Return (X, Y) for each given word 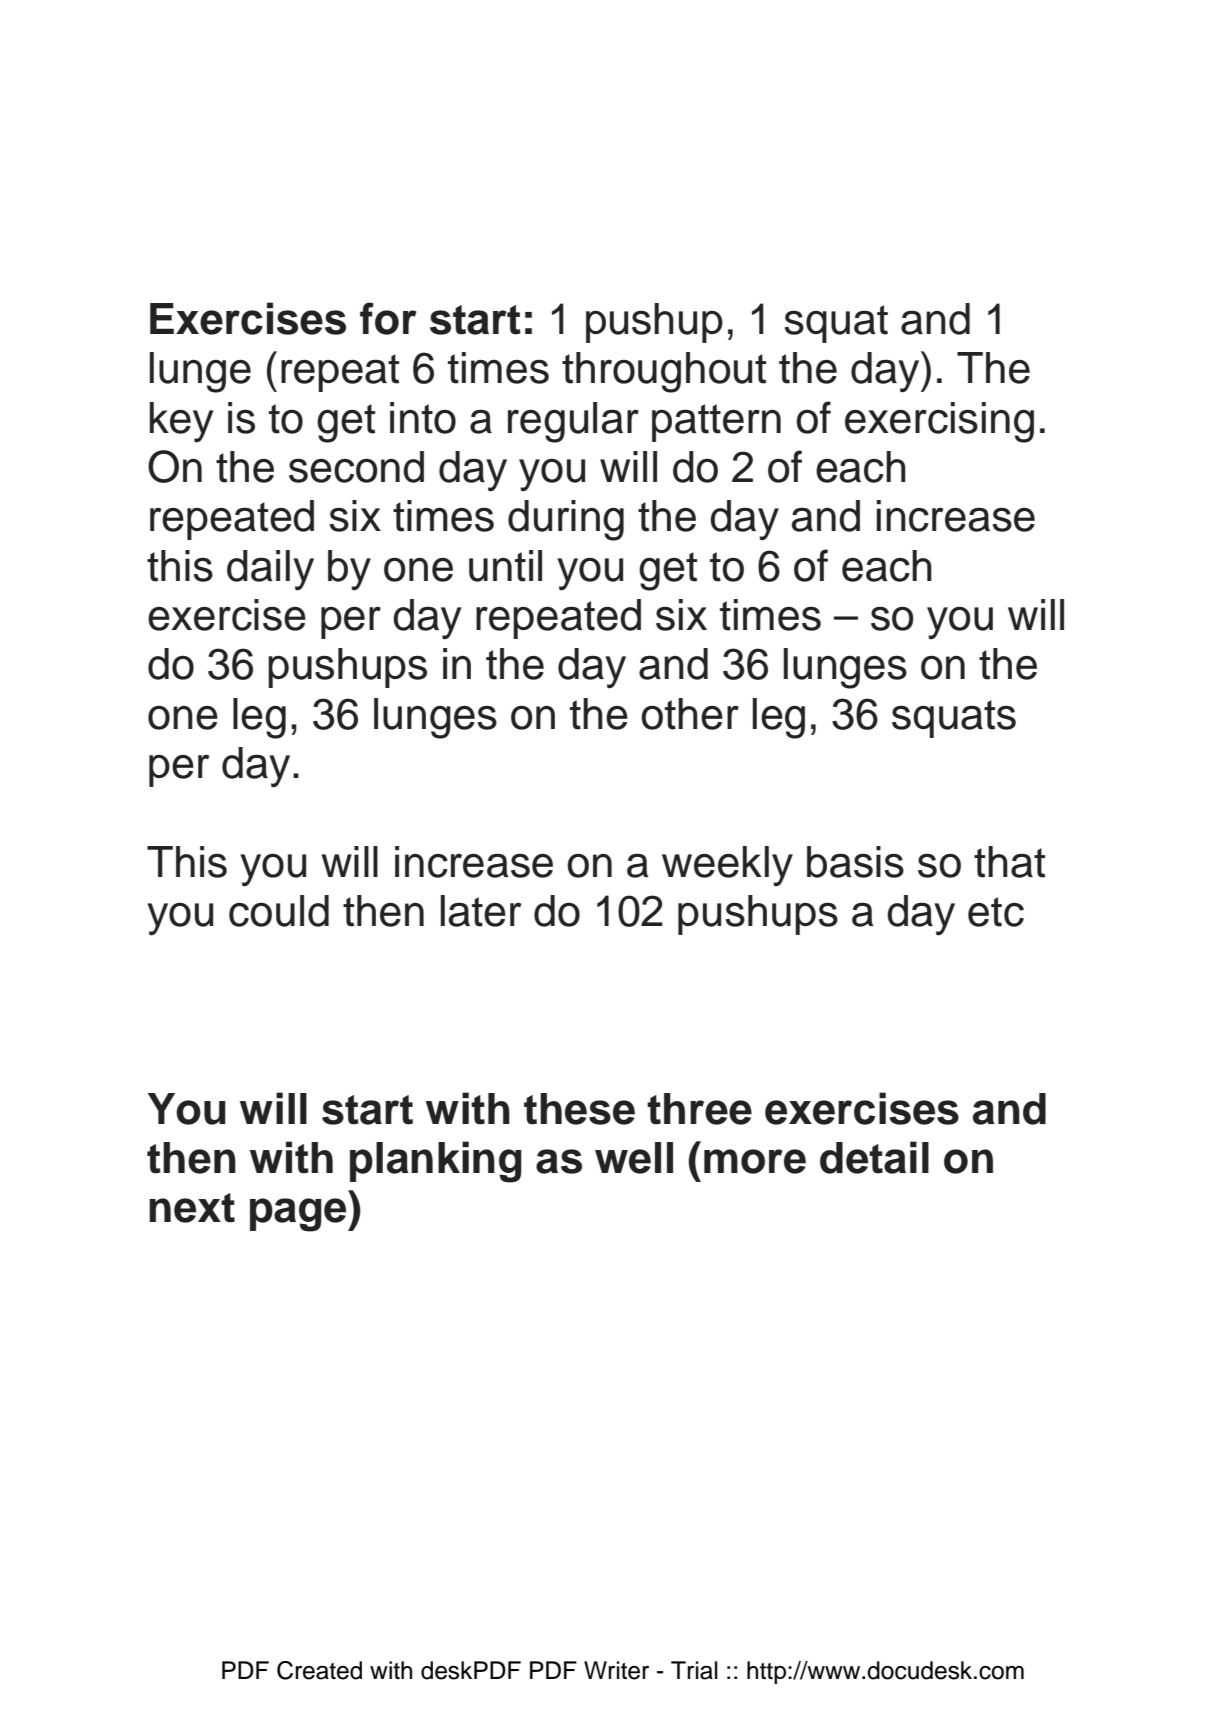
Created (319, 1670)
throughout (664, 372)
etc (996, 912)
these (579, 1109)
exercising (939, 422)
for (388, 318)
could (279, 911)
